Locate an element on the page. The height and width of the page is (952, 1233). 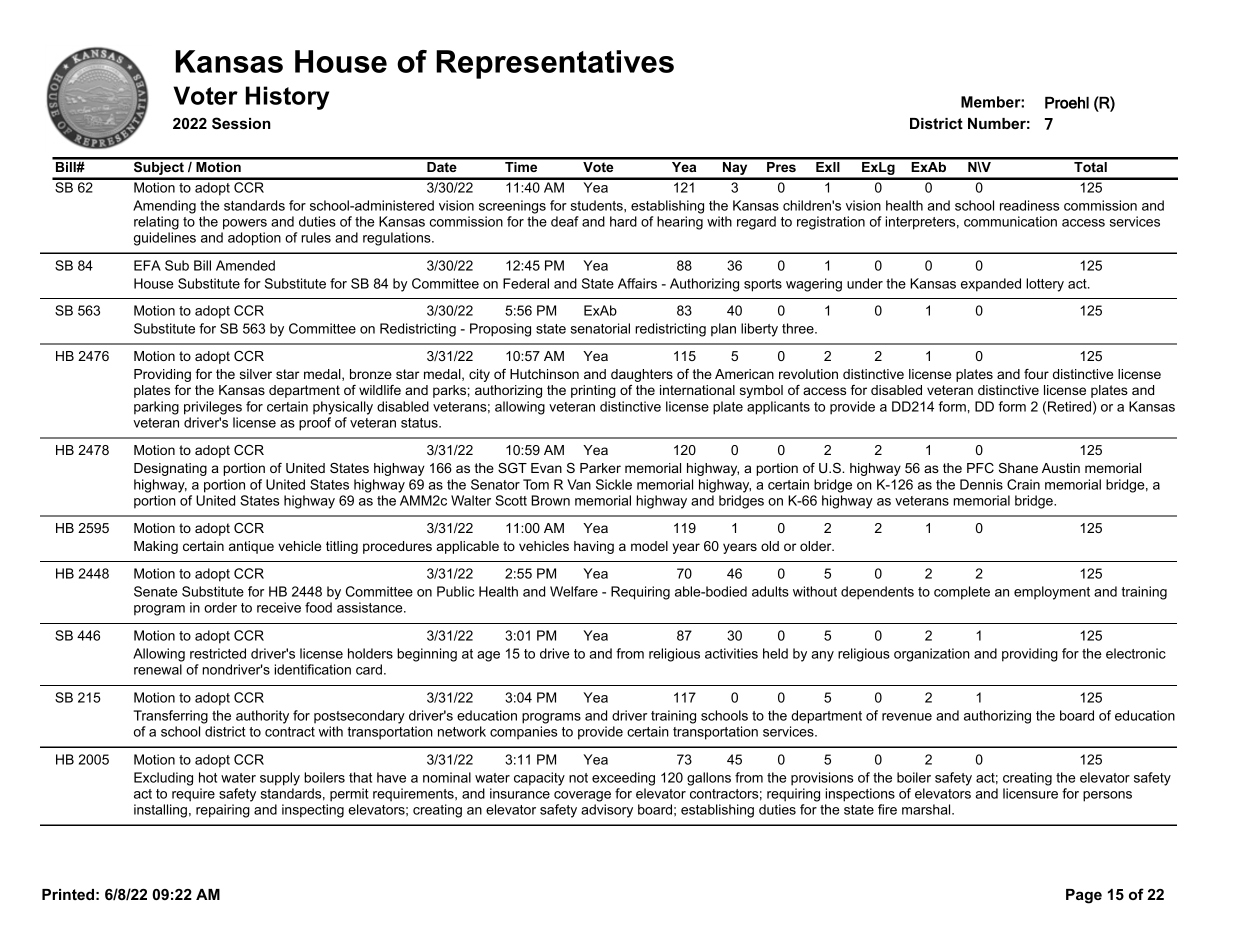
employment is located at coordinates (1052, 593).
